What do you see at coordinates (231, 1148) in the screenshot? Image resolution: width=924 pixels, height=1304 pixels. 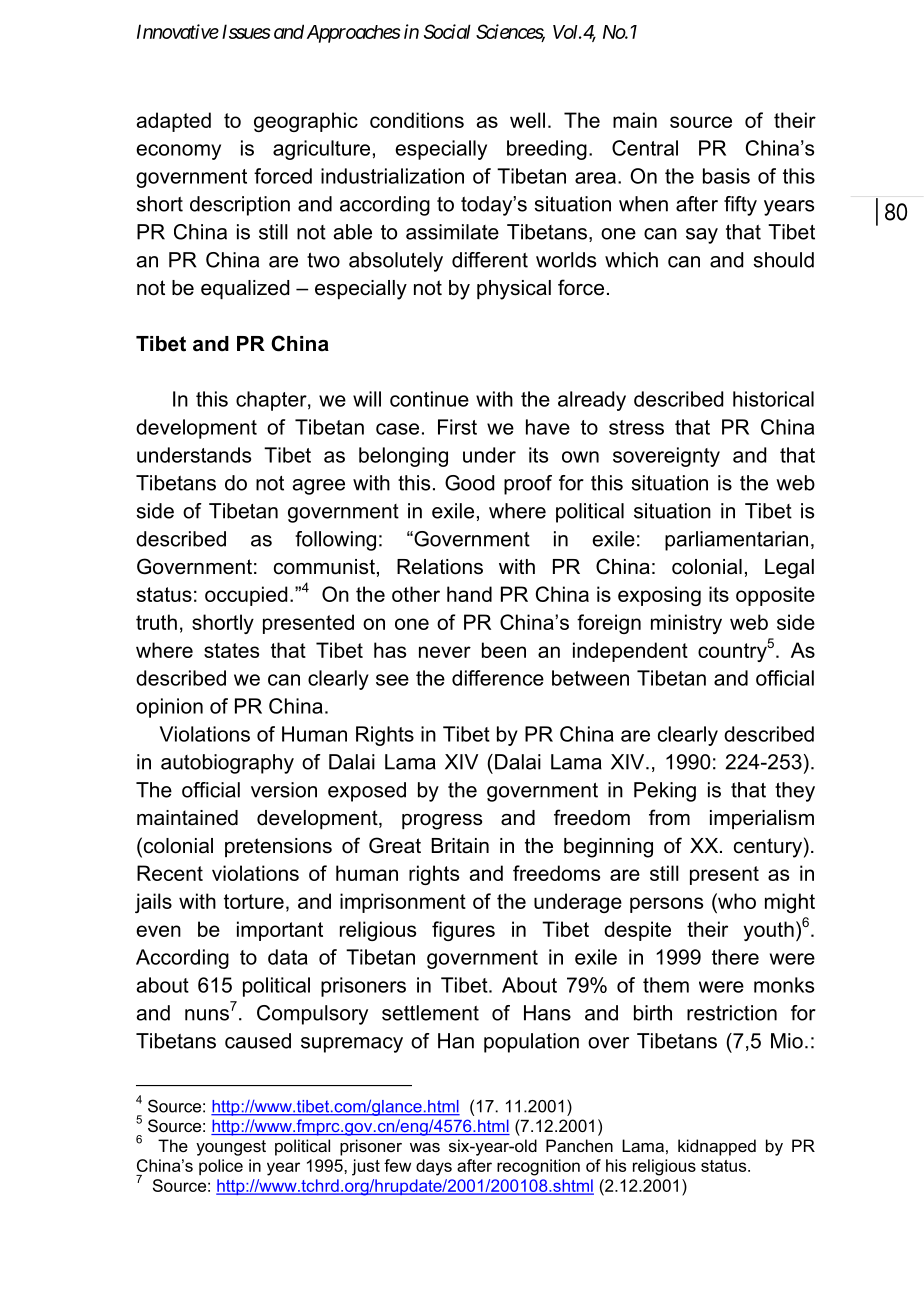 I see `youngest` at bounding box center [231, 1148].
